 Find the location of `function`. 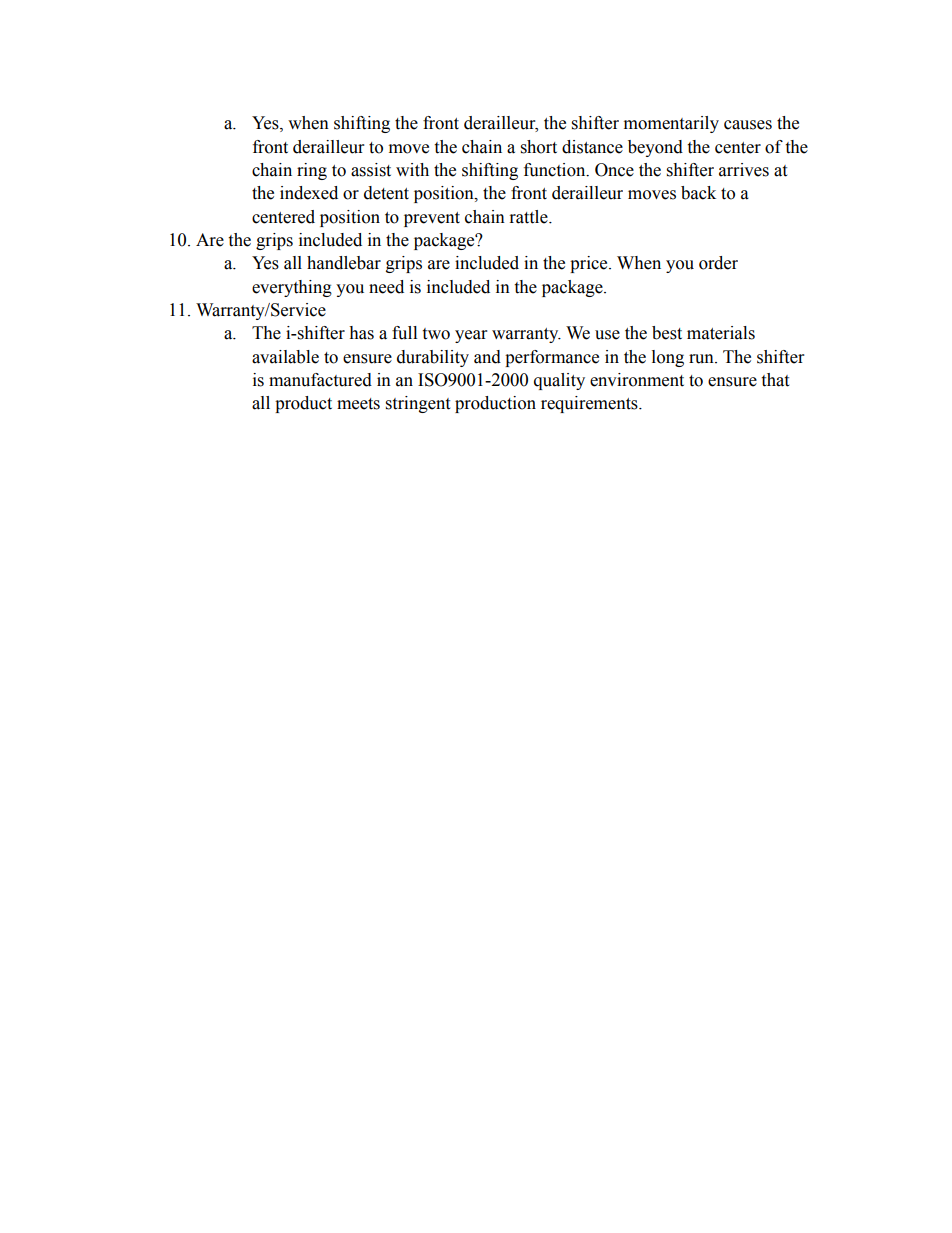

function is located at coordinates (556, 170).
